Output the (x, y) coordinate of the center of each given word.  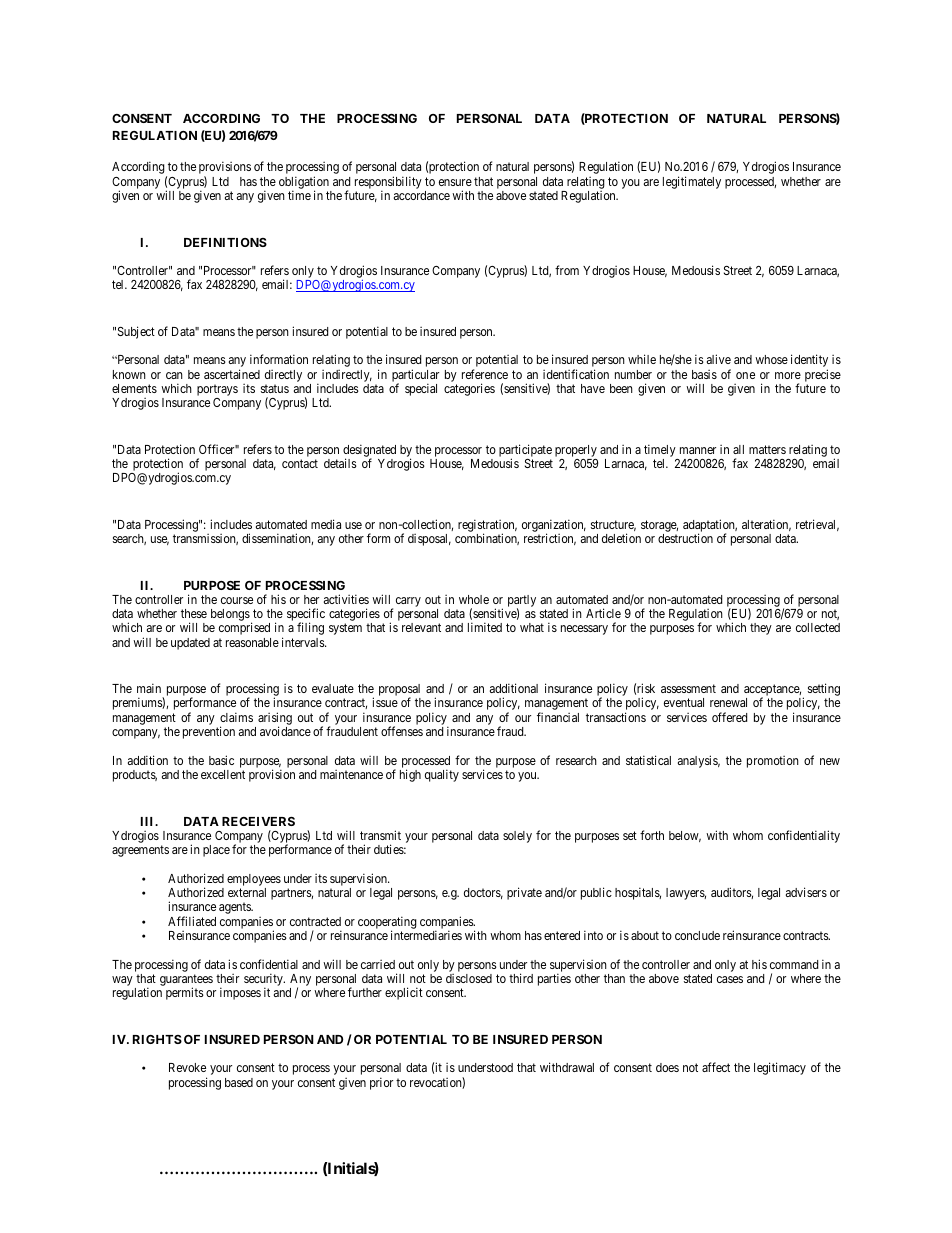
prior (381, 1083)
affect (716, 1067)
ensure (455, 182)
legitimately (692, 182)
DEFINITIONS (225, 242)
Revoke (187, 1067)
